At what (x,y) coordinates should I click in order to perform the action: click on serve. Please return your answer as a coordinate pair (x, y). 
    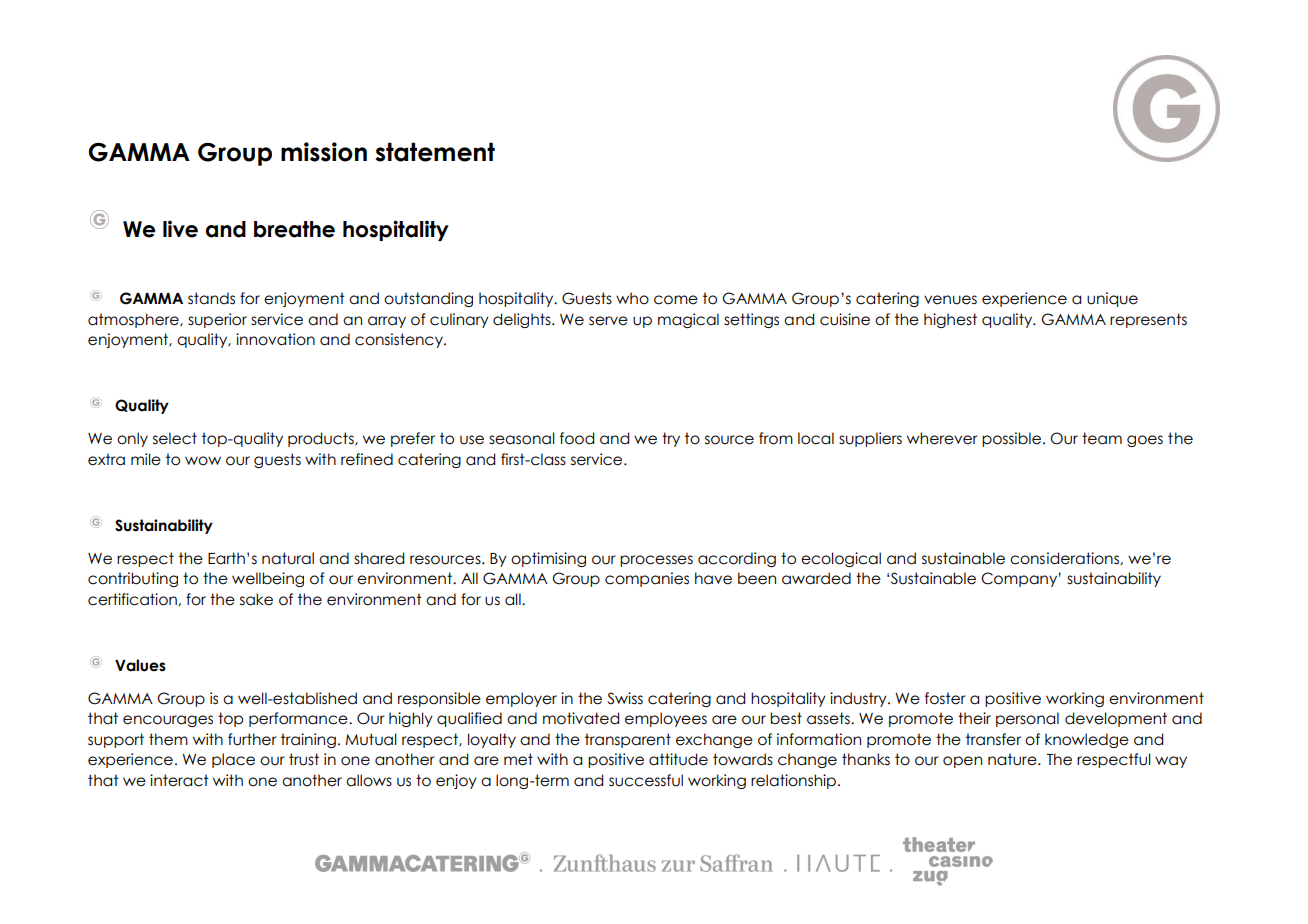
    Looking at the image, I should click on (608, 321).
